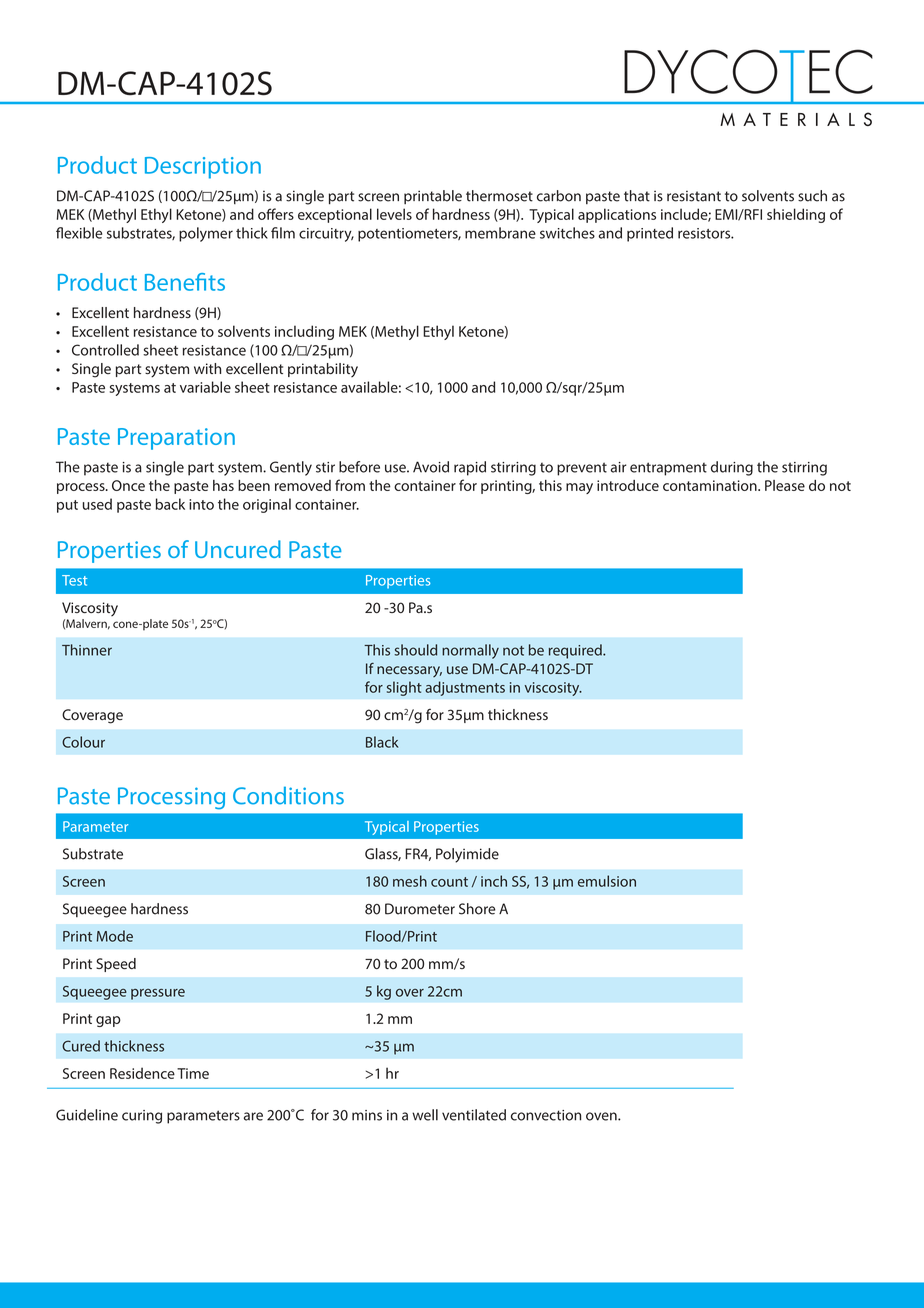 The width and height of the screenshot is (924, 1308). Describe the element at coordinates (87, 650) in the screenshot. I see `Thinner` at that location.
